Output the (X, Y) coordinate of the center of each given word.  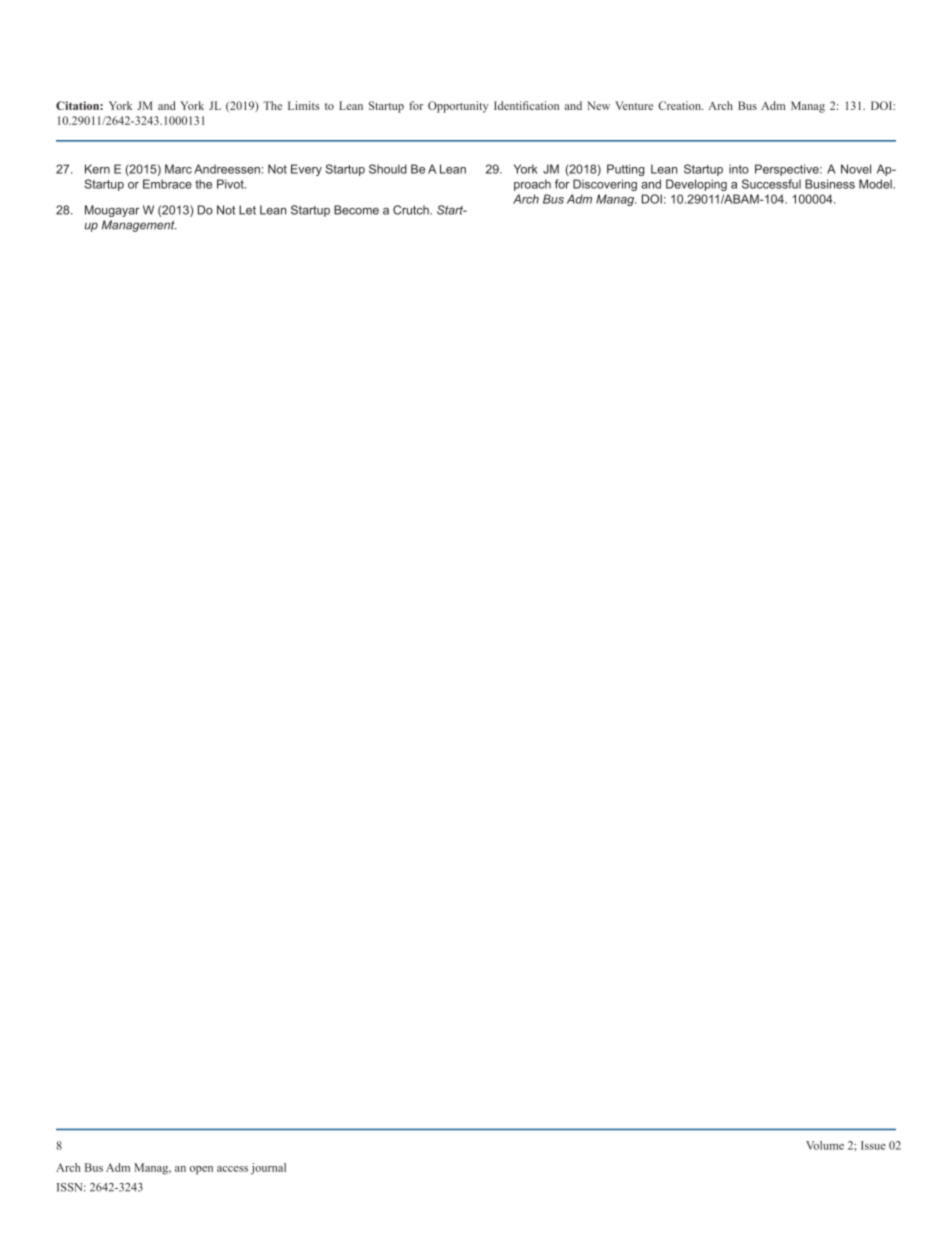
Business (830, 184)
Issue (873, 1145)
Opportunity (458, 107)
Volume (825, 1145)
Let (247, 210)
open (201, 1170)
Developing (696, 185)
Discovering (605, 185)
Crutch (412, 210)
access (232, 1169)
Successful (771, 184)
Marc (178, 169)
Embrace (167, 184)
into (739, 169)
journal (268, 1169)
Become (356, 210)
